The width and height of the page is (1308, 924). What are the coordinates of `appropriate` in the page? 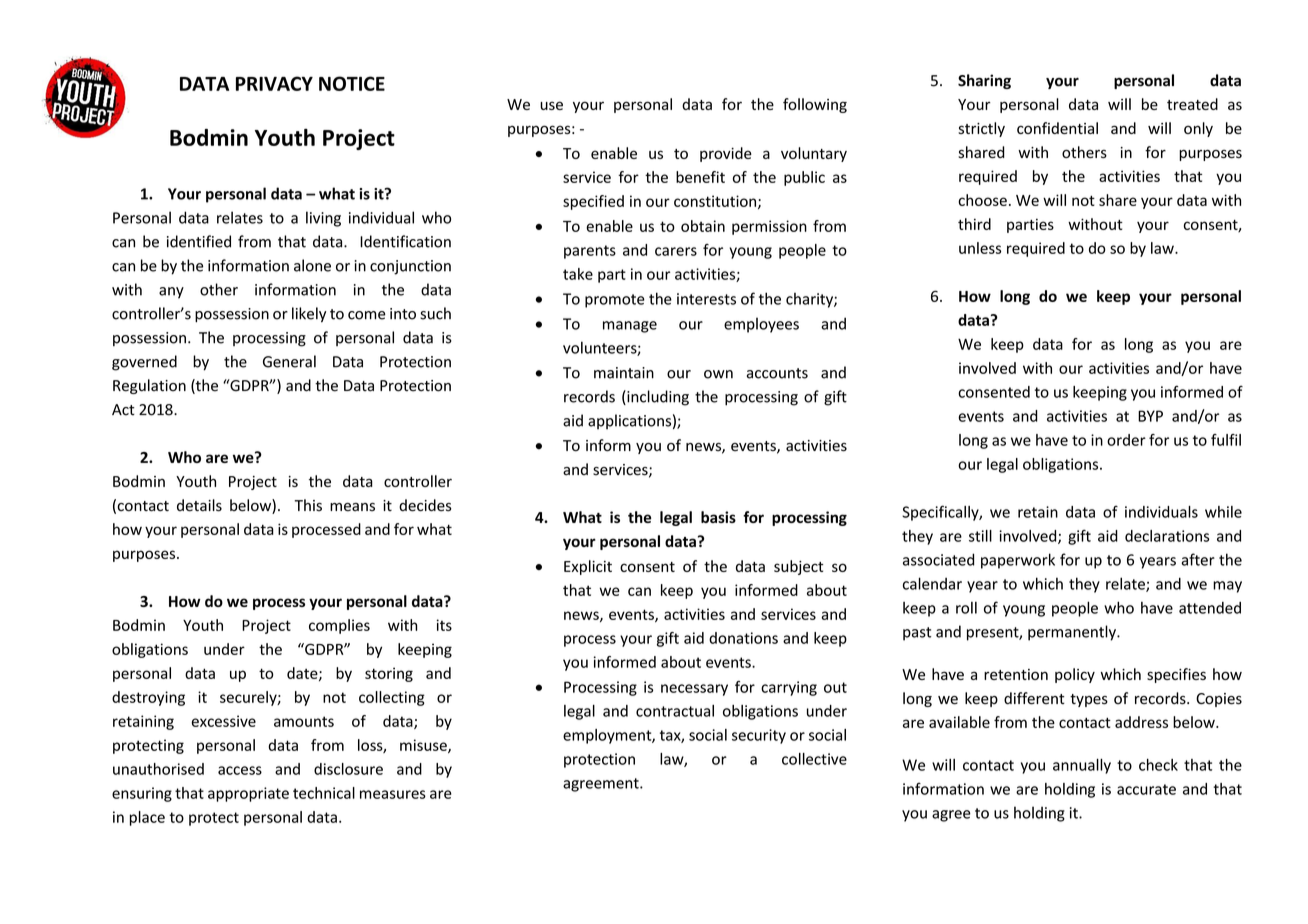 It's located at (248, 794).
